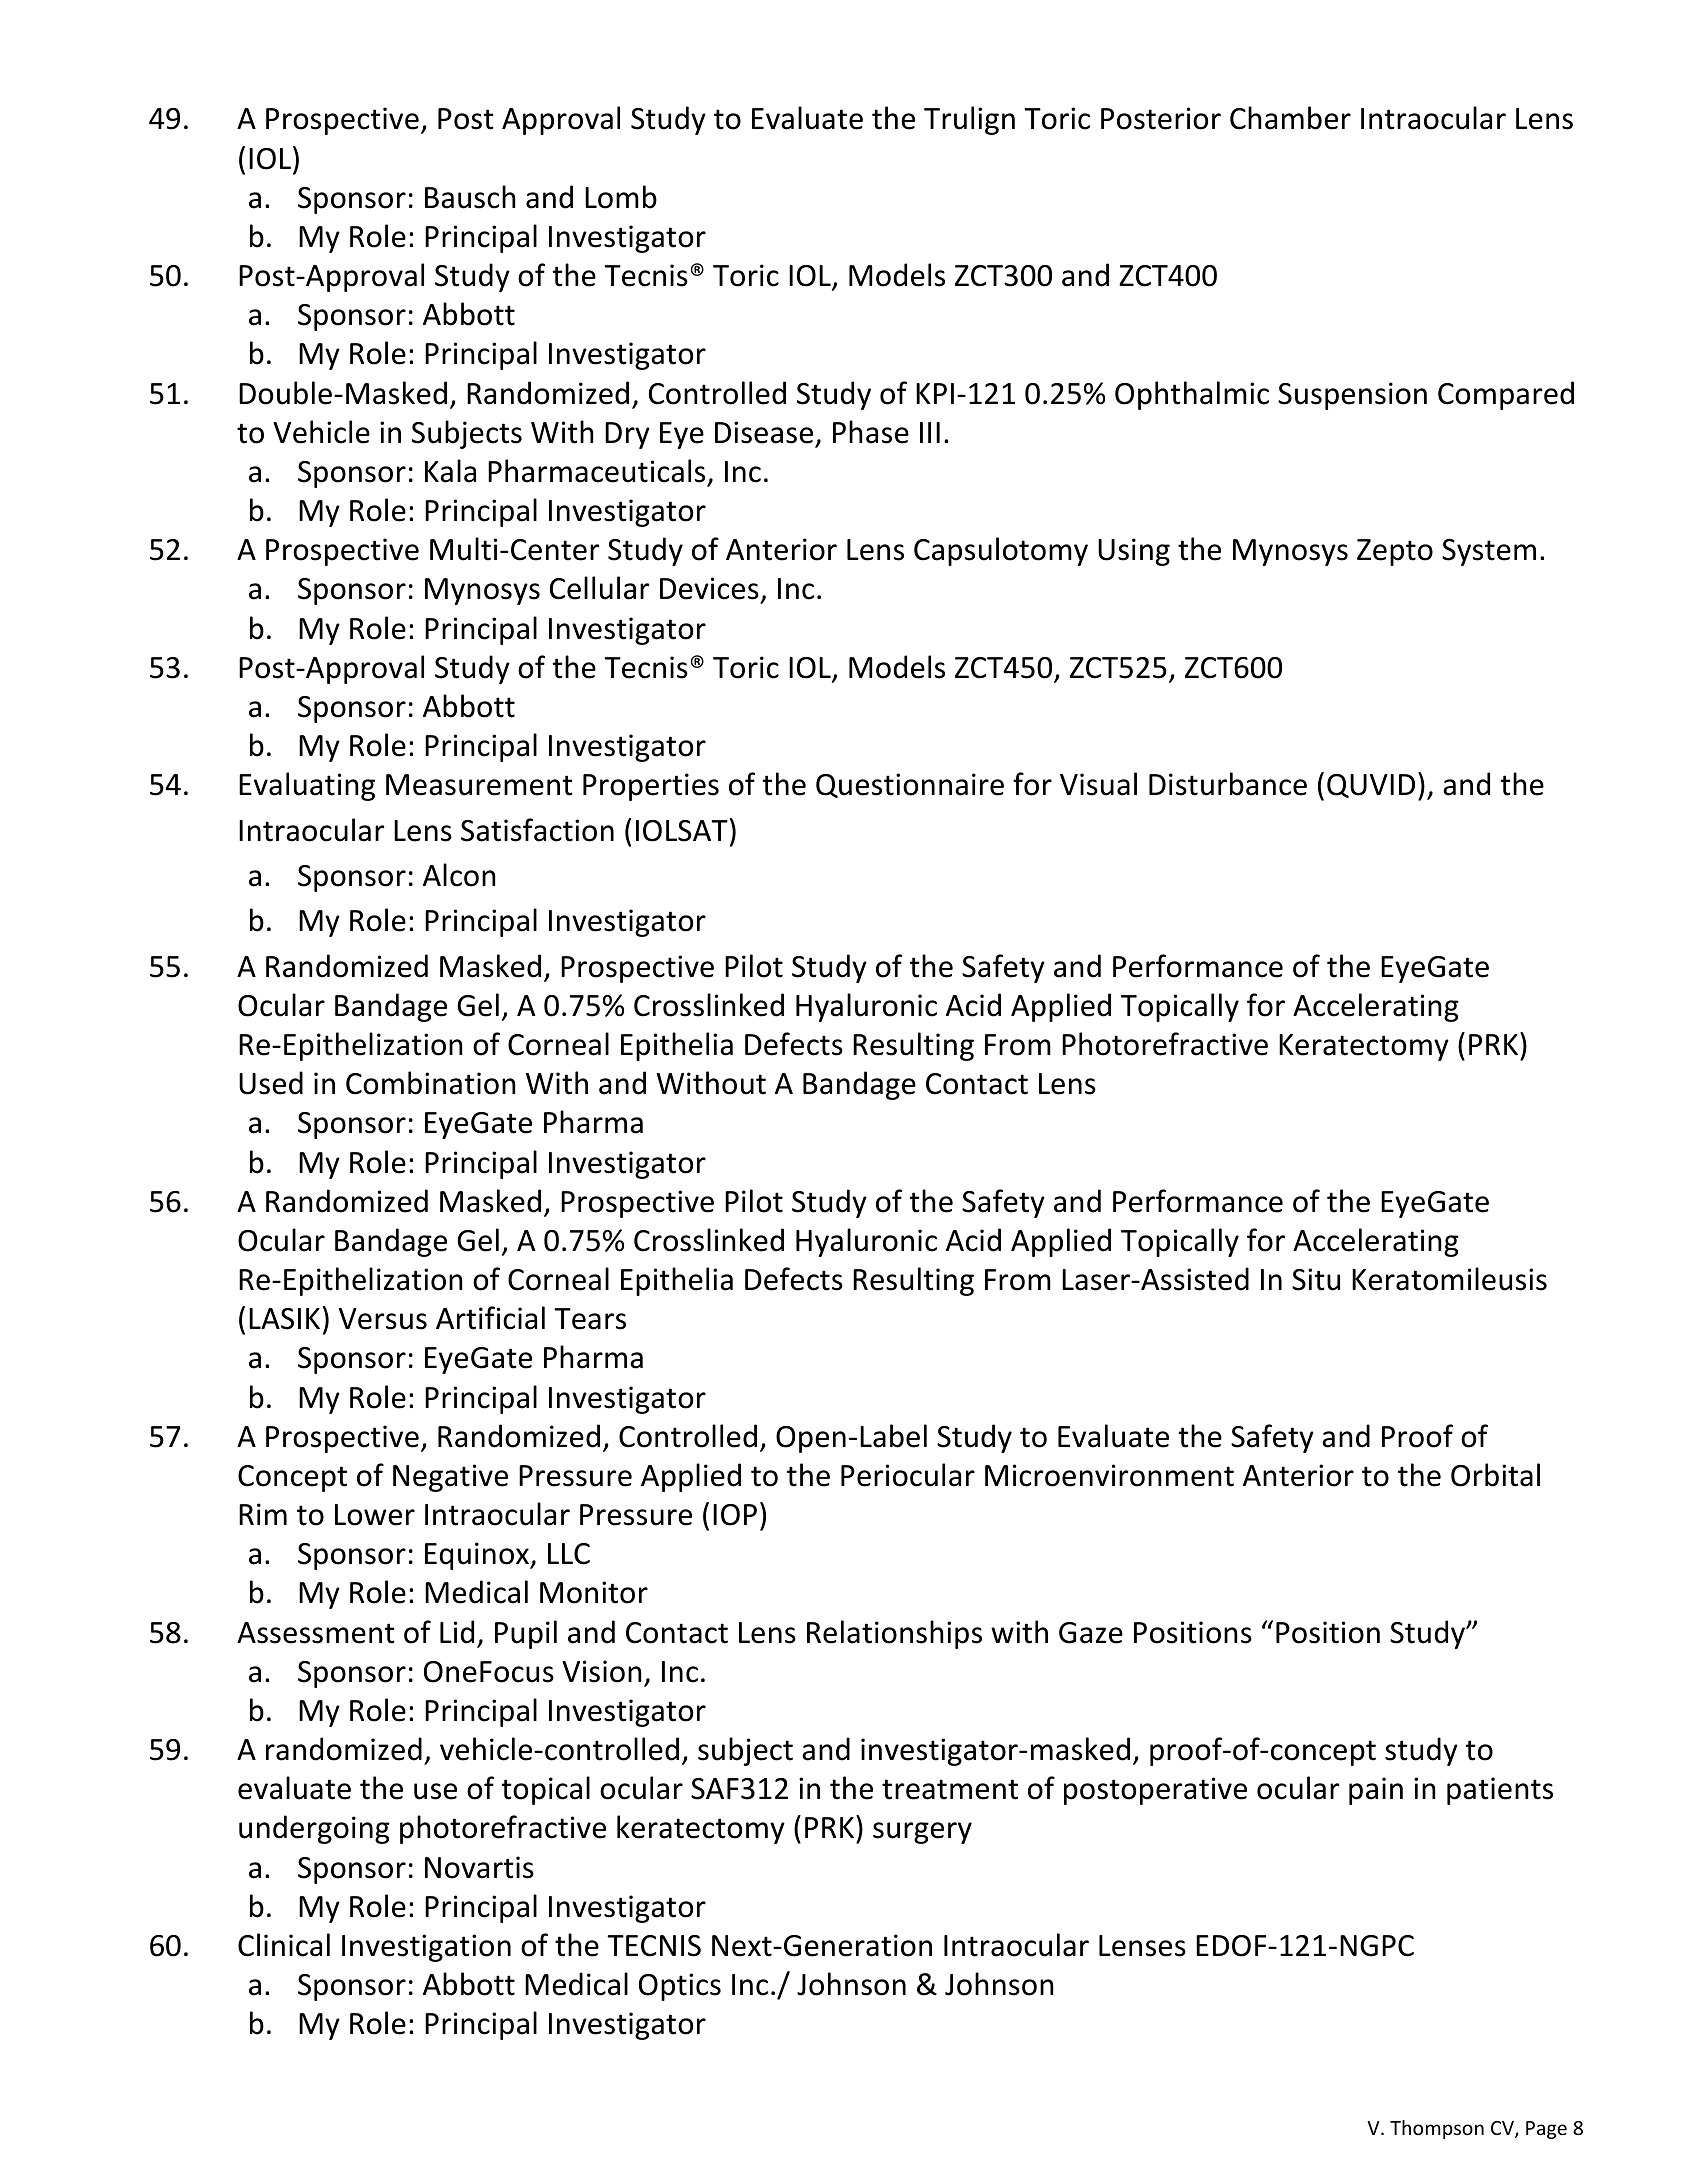 The height and width of the image is (2177, 1683). What do you see at coordinates (426, 1948) in the image?
I see `Investigation` at bounding box center [426, 1948].
